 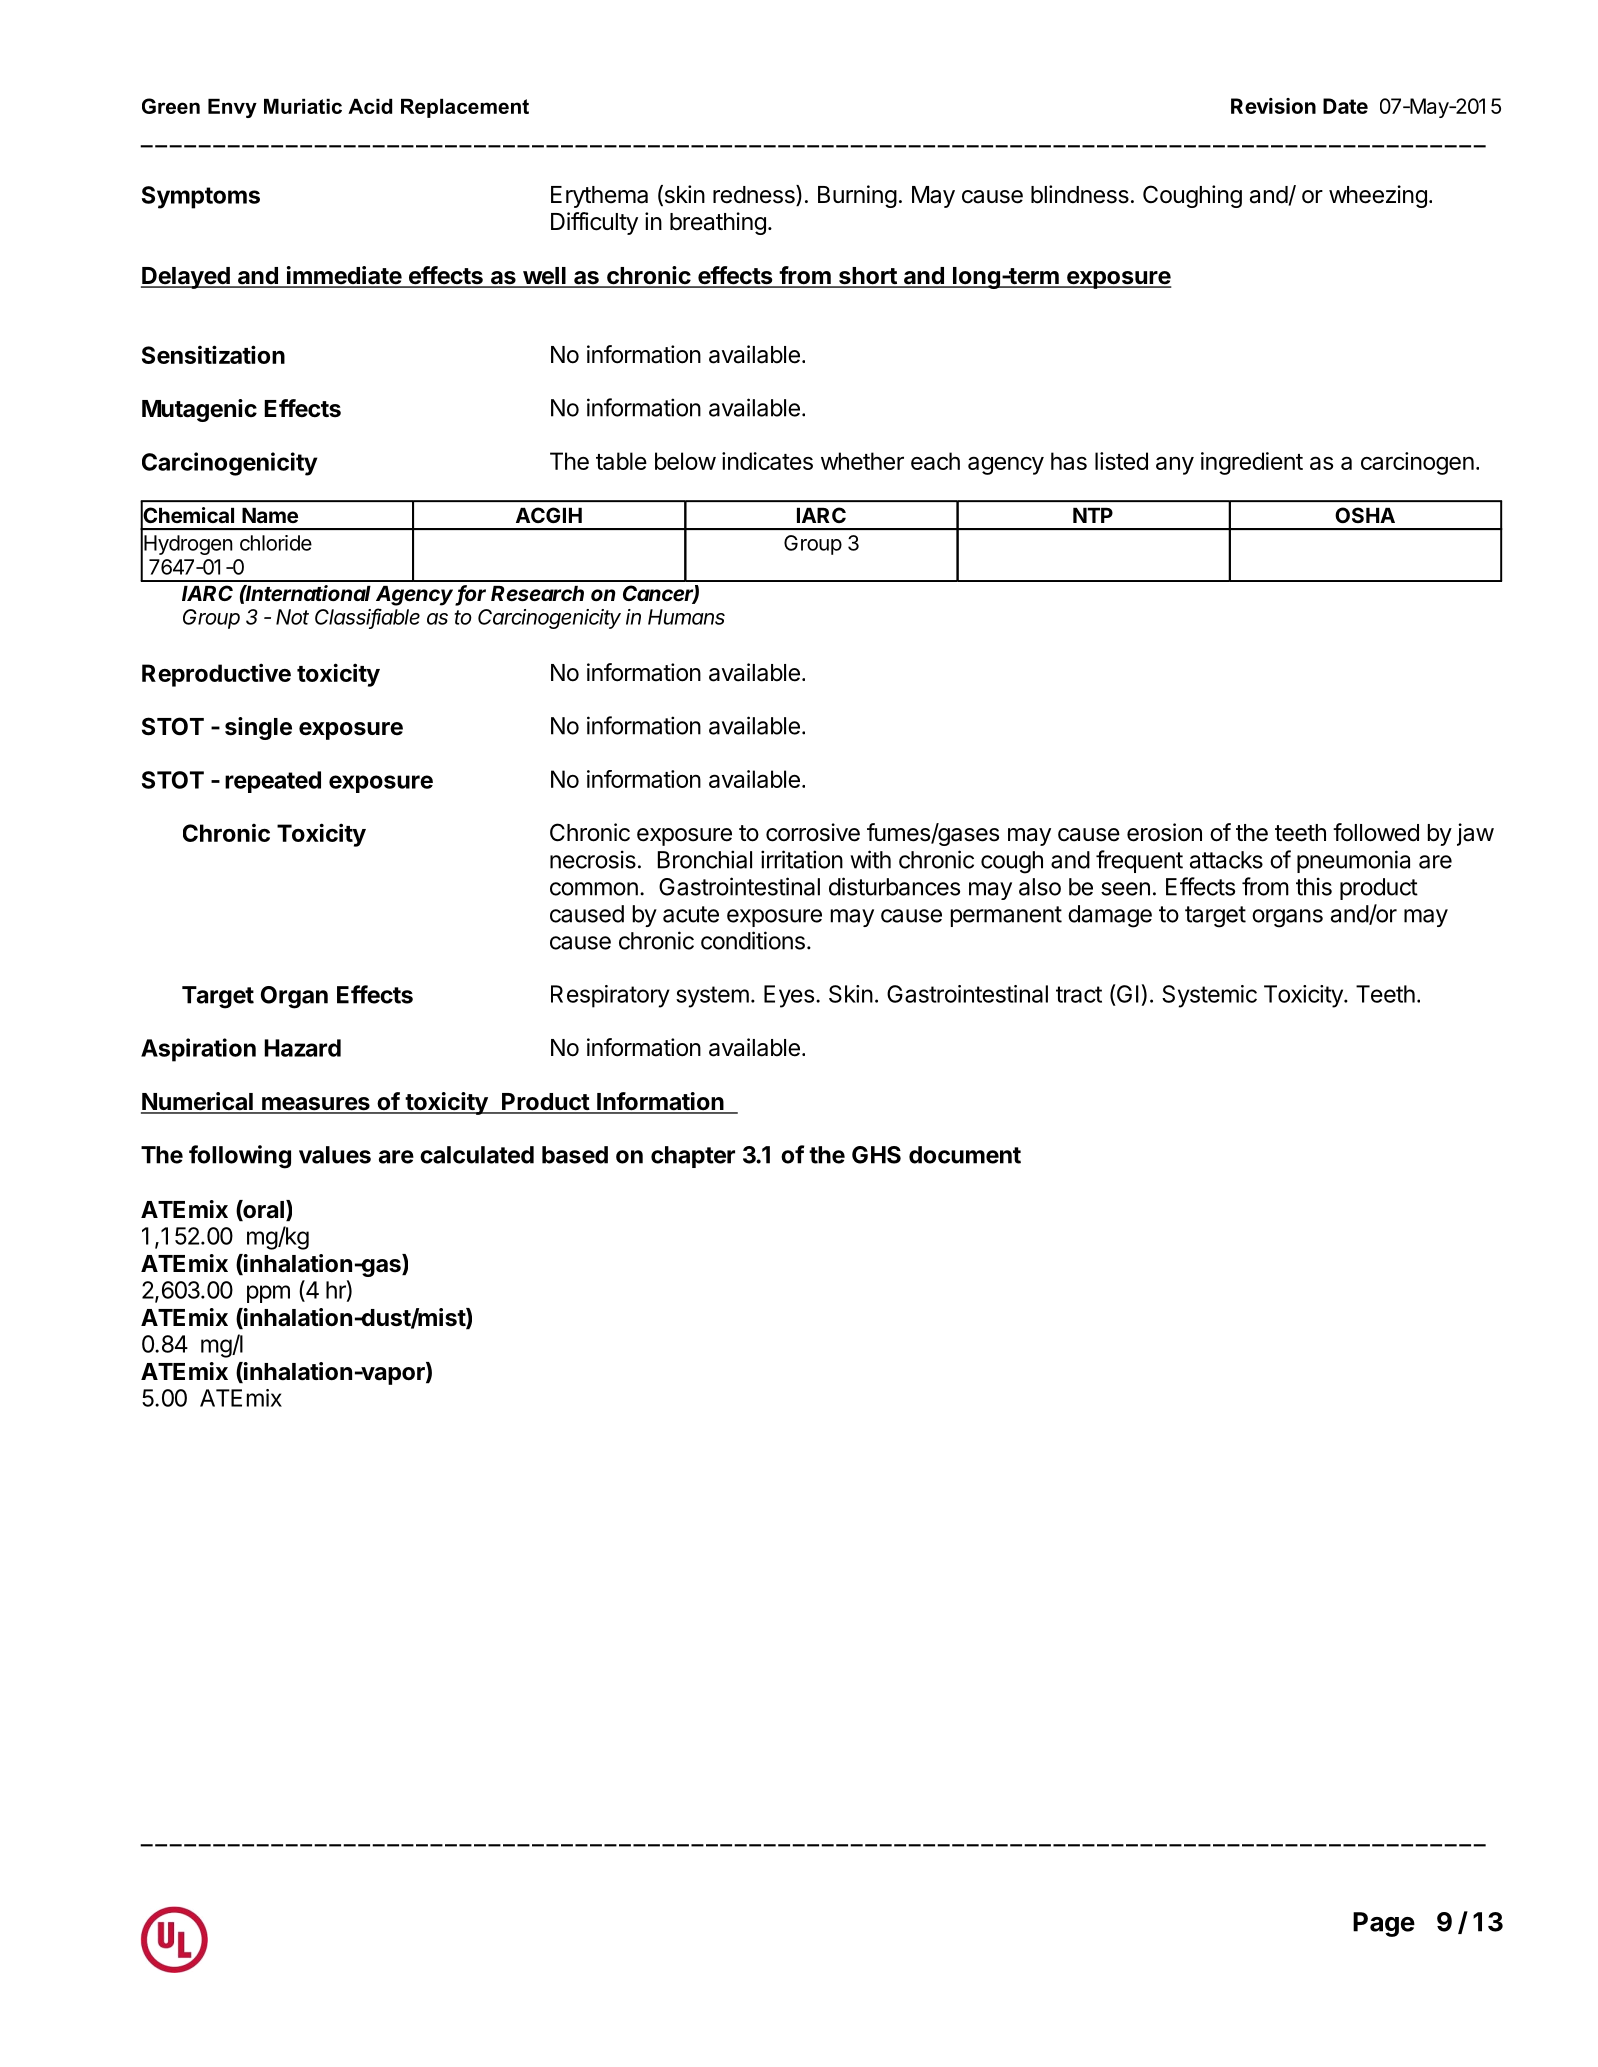 I want to click on following, so click(x=240, y=1157).
